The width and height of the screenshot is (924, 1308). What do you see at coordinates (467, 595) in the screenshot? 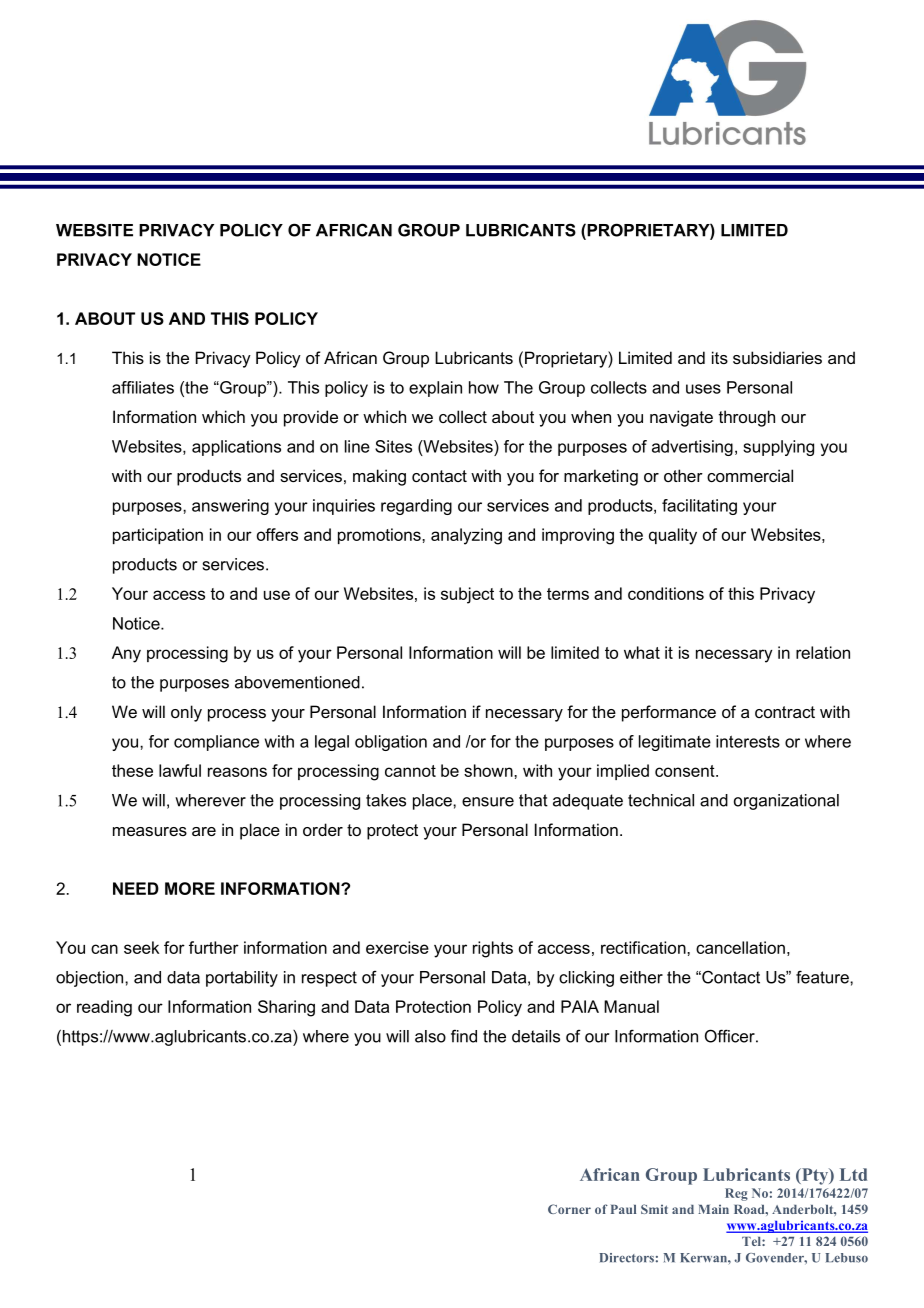
I see `subject` at bounding box center [467, 595].
